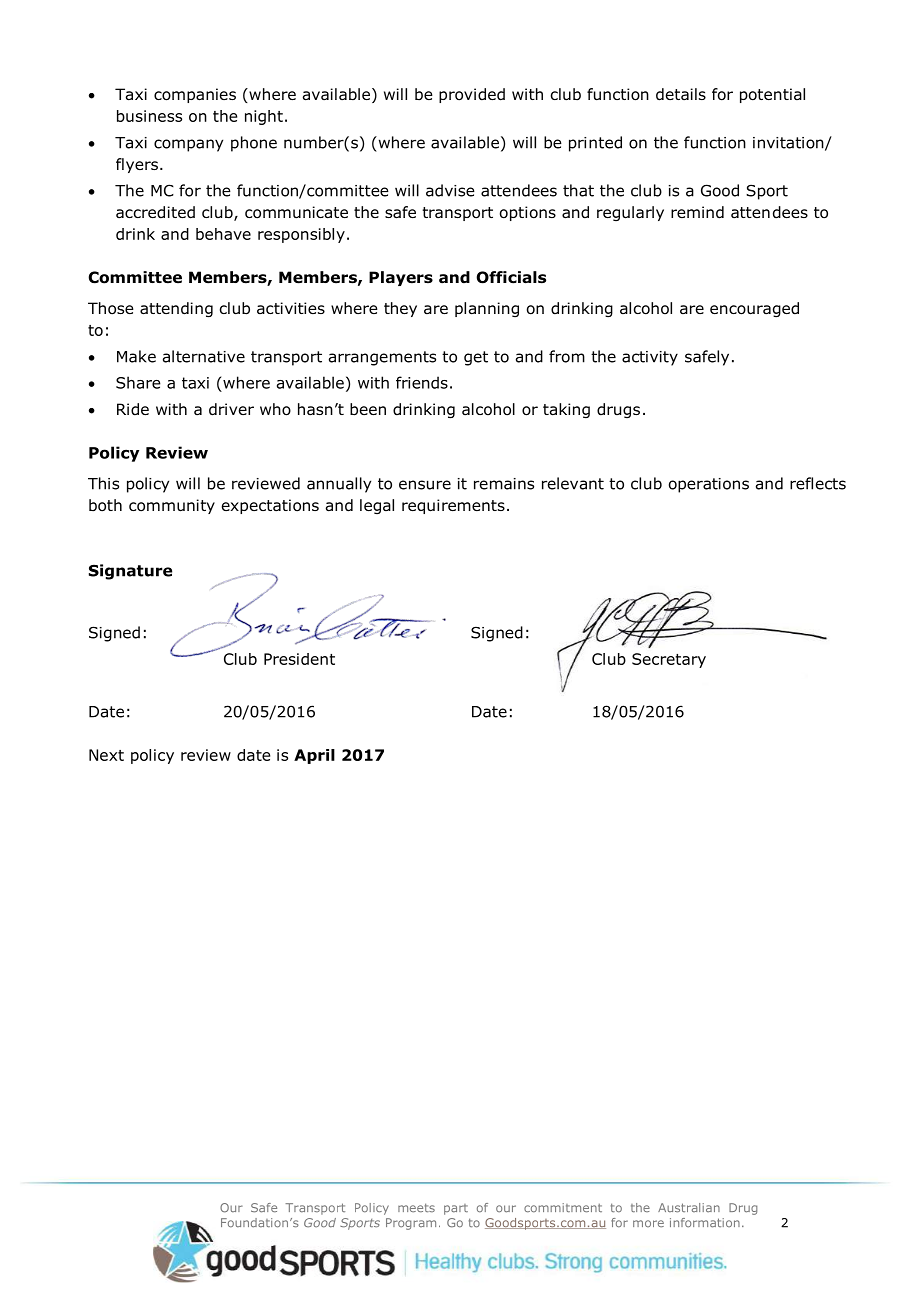 The height and width of the screenshot is (1307, 924). I want to click on Secretary, so click(669, 660).
